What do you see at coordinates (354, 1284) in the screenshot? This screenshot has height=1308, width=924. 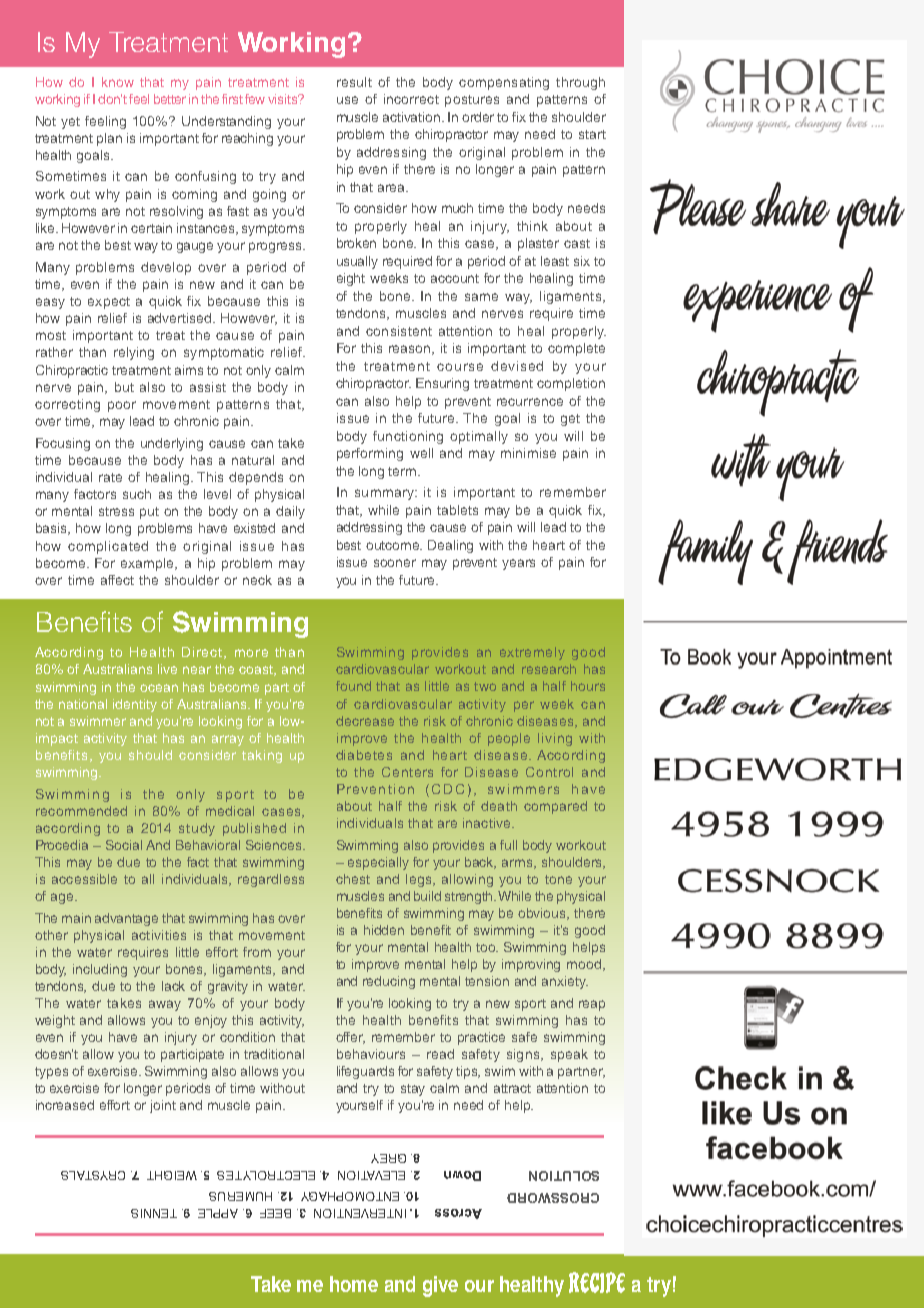 I see `home` at bounding box center [354, 1284].
